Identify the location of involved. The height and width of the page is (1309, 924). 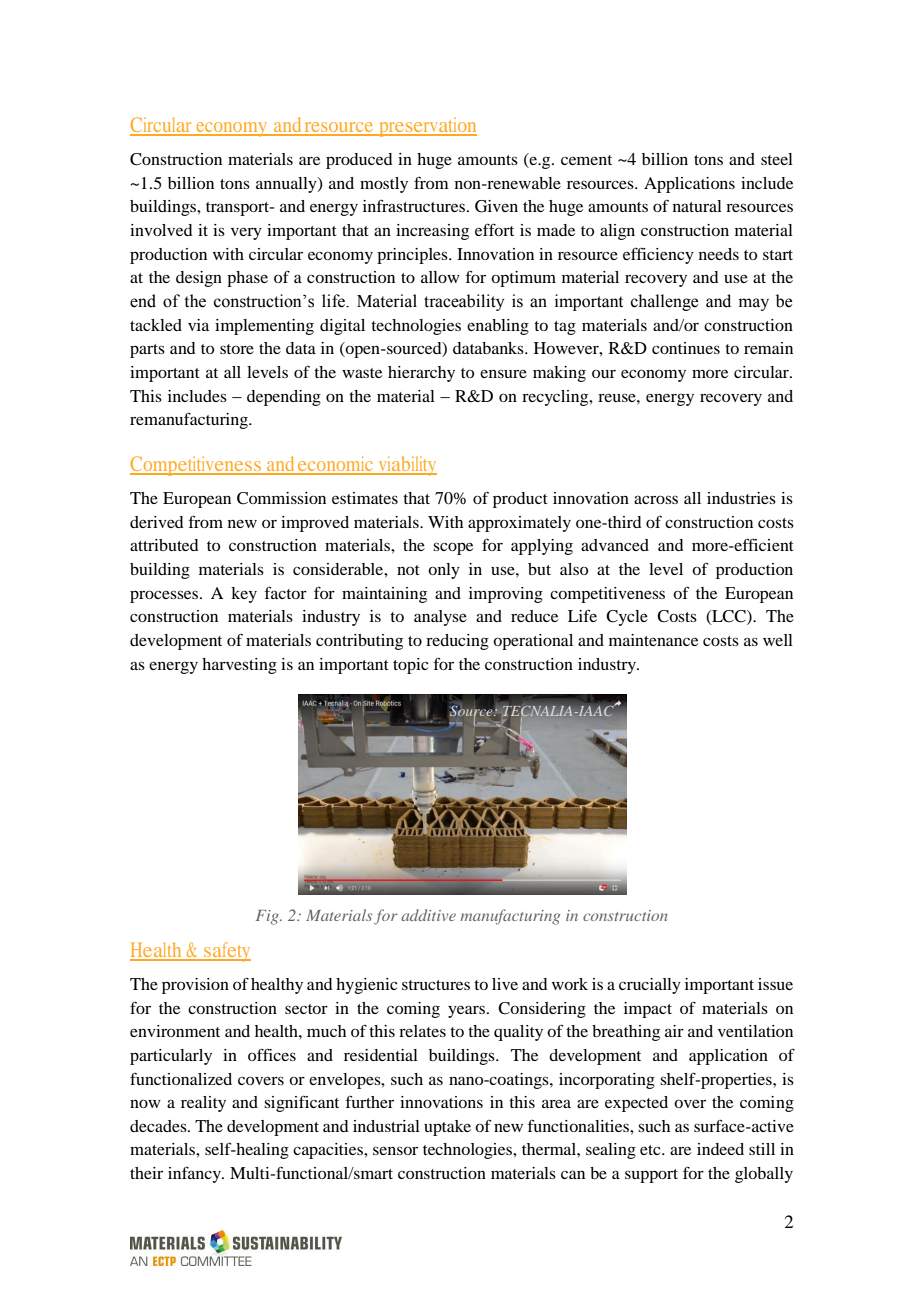
(161, 230).
